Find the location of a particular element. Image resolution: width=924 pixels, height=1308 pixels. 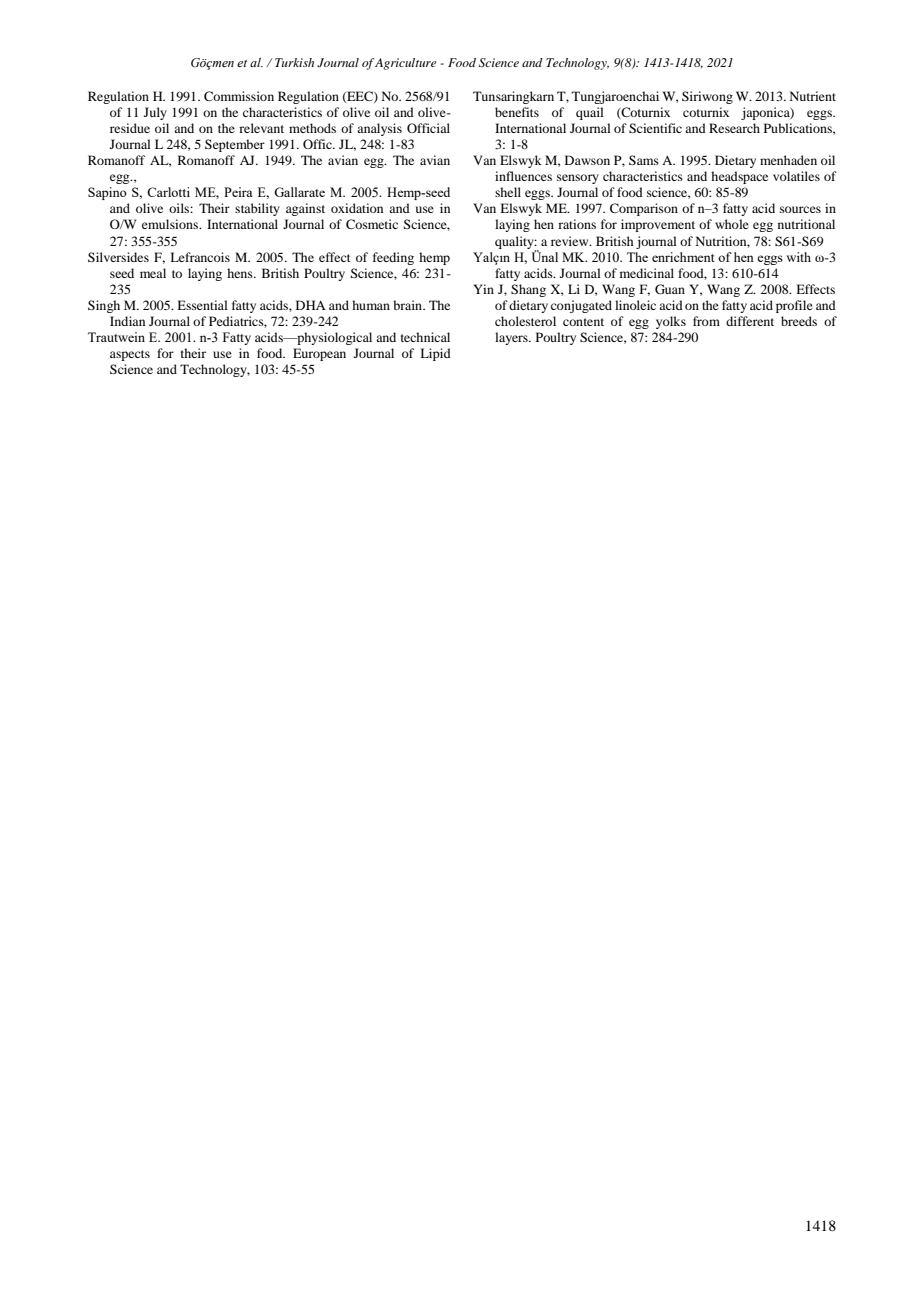

sources is located at coordinates (800, 209).
